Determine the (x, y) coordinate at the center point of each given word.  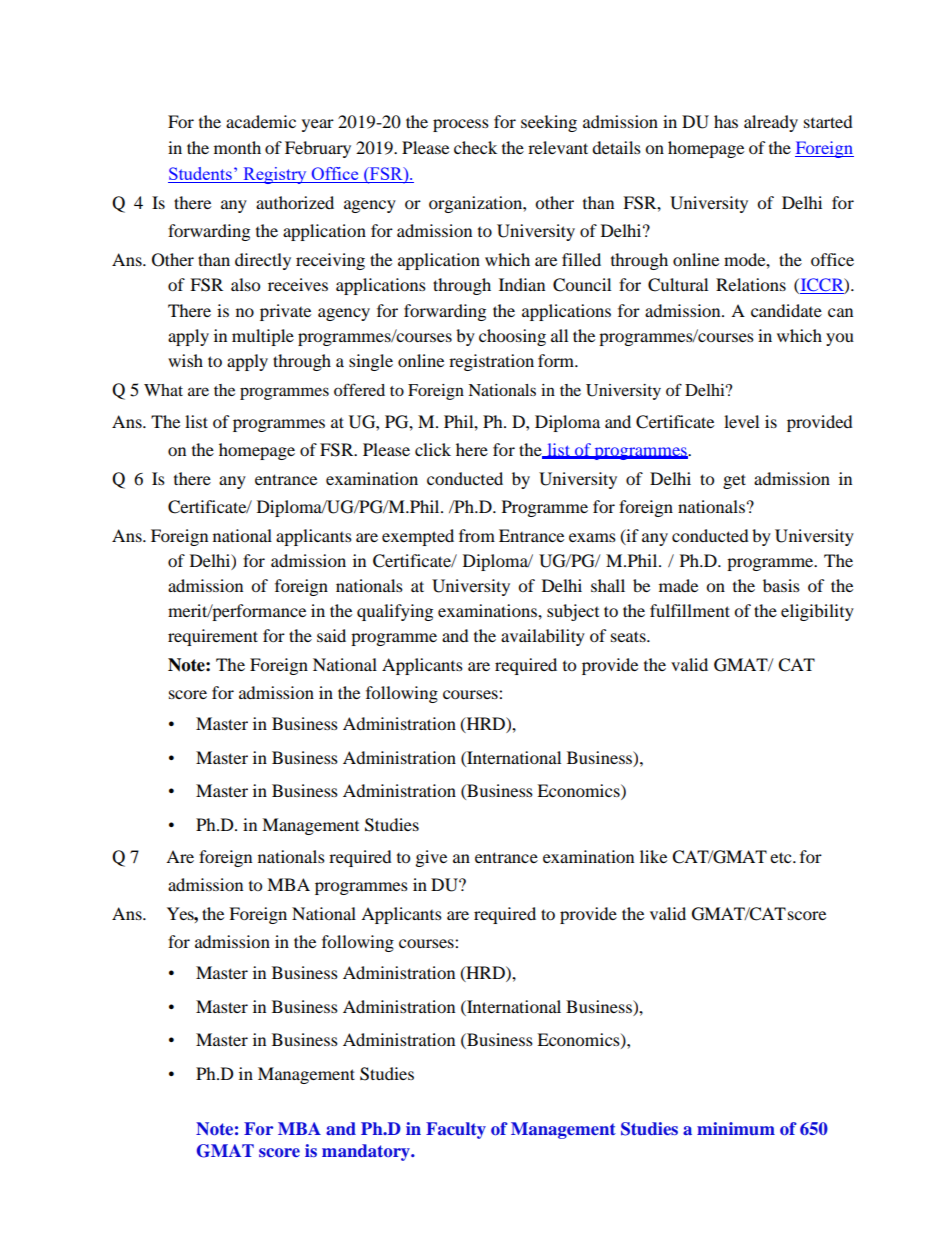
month (237, 147)
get (734, 481)
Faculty (456, 1130)
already (771, 123)
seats (629, 636)
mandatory (367, 1152)
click (433, 449)
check (475, 147)
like (653, 856)
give (431, 858)
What (163, 390)
